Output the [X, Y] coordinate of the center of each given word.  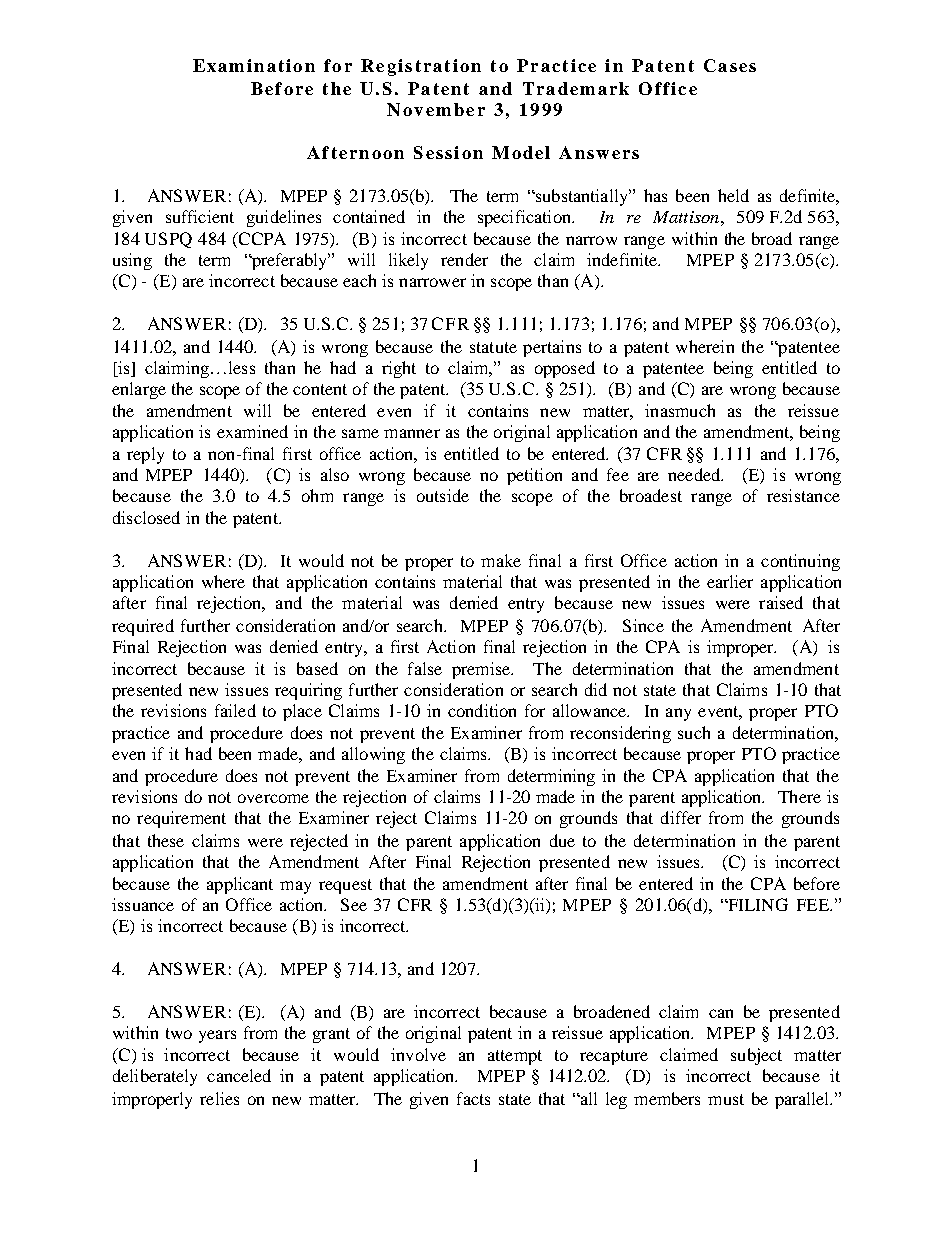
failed [235, 710]
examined [252, 431]
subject [756, 1056]
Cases [730, 65]
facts [473, 1098]
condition [482, 710]
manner [412, 433]
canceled [239, 1075]
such [694, 732]
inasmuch [680, 410]
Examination [254, 65]
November [436, 109]
